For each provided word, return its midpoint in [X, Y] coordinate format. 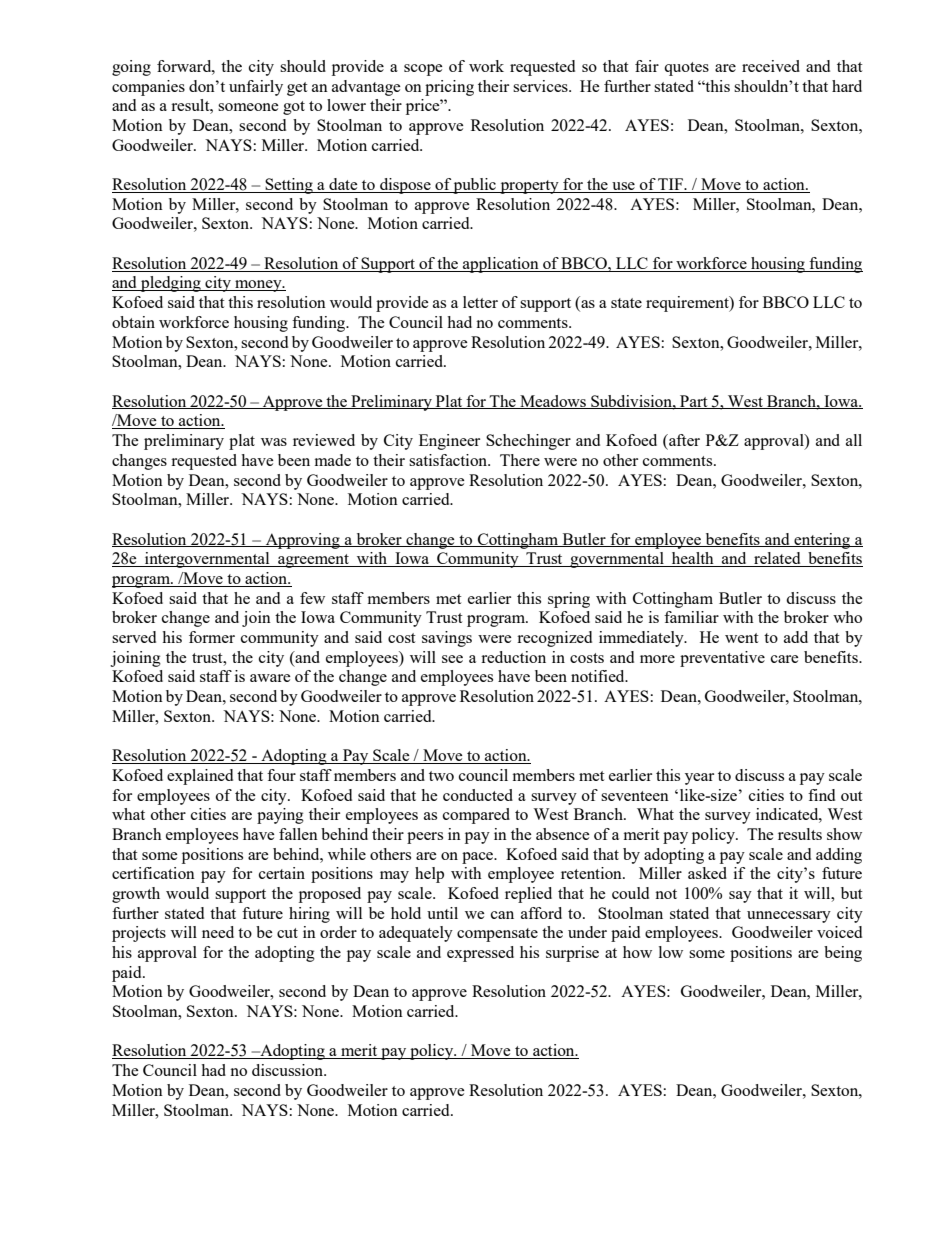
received [771, 66]
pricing [449, 88]
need [218, 932]
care [785, 659]
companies [148, 88]
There [520, 460]
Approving [302, 541]
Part [694, 402]
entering [822, 541]
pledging [171, 284]
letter [480, 302]
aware [270, 678]
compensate [497, 935]
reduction [513, 657]
